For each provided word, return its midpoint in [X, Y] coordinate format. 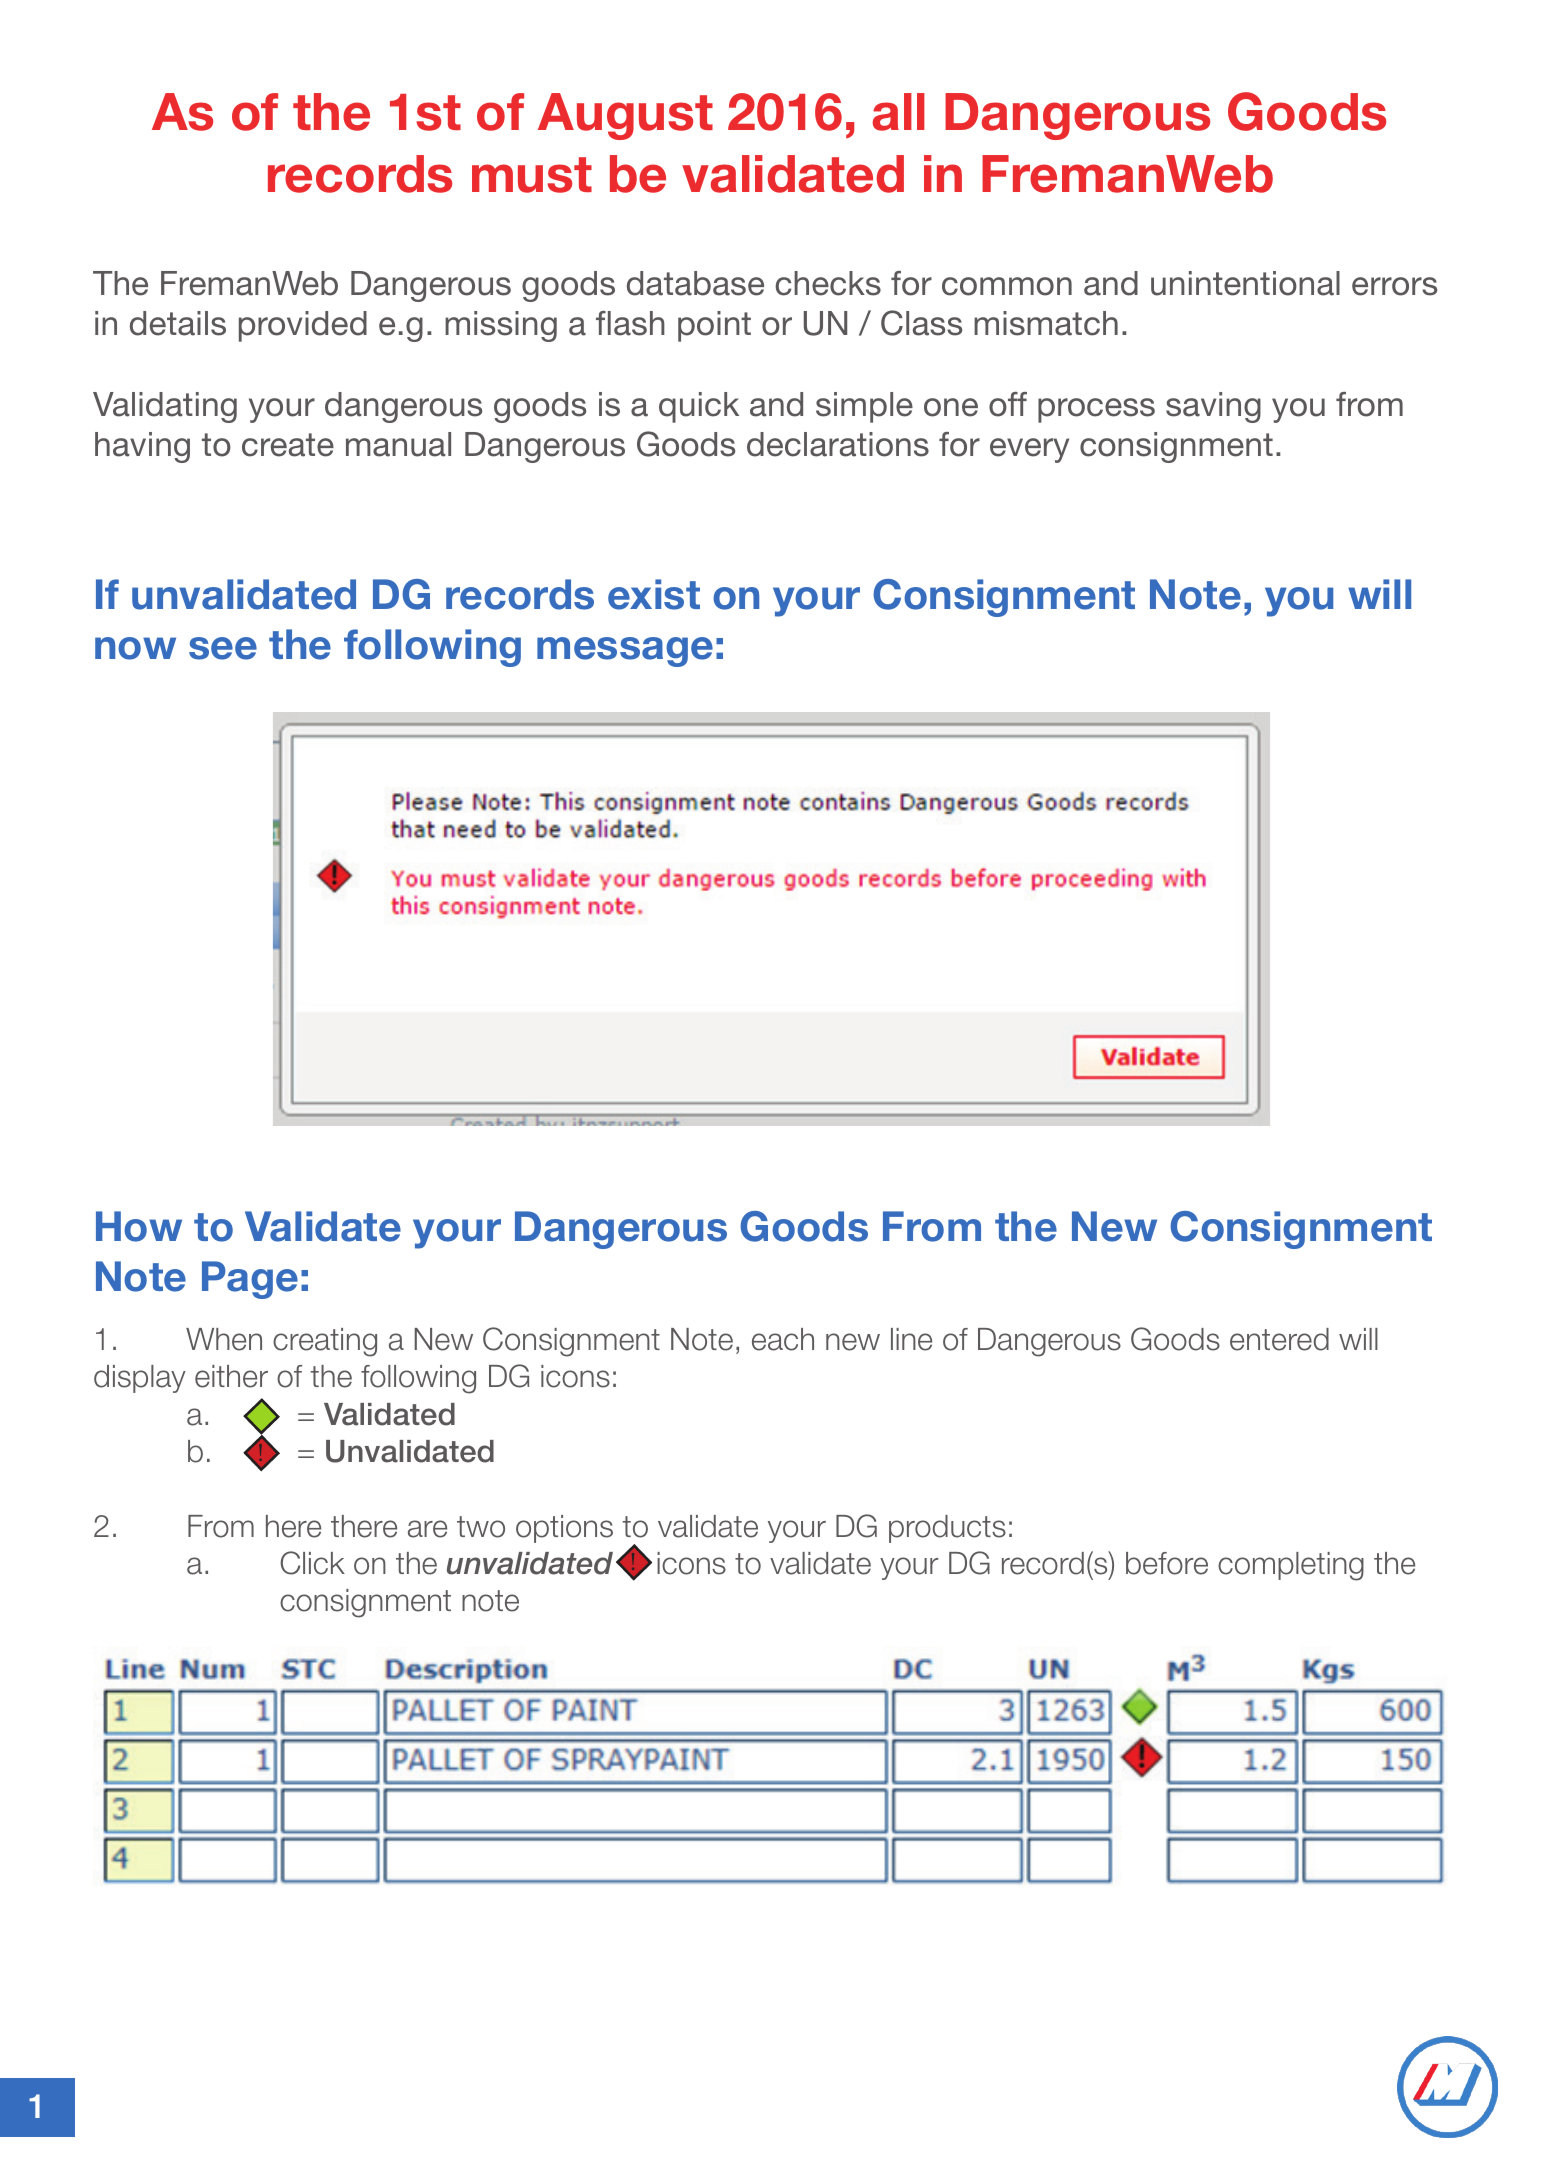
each [783, 1339]
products [947, 1529]
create [288, 445]
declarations [838, 444]
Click [312, 1563]
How [139, 1226]
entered [1279, 1339]
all [899, 112]
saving [1213, 407]
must [532, 175]
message [625, 652]
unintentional [1245, 283]
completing [1291, 1566]
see [223, 648]
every [1029, 450]
